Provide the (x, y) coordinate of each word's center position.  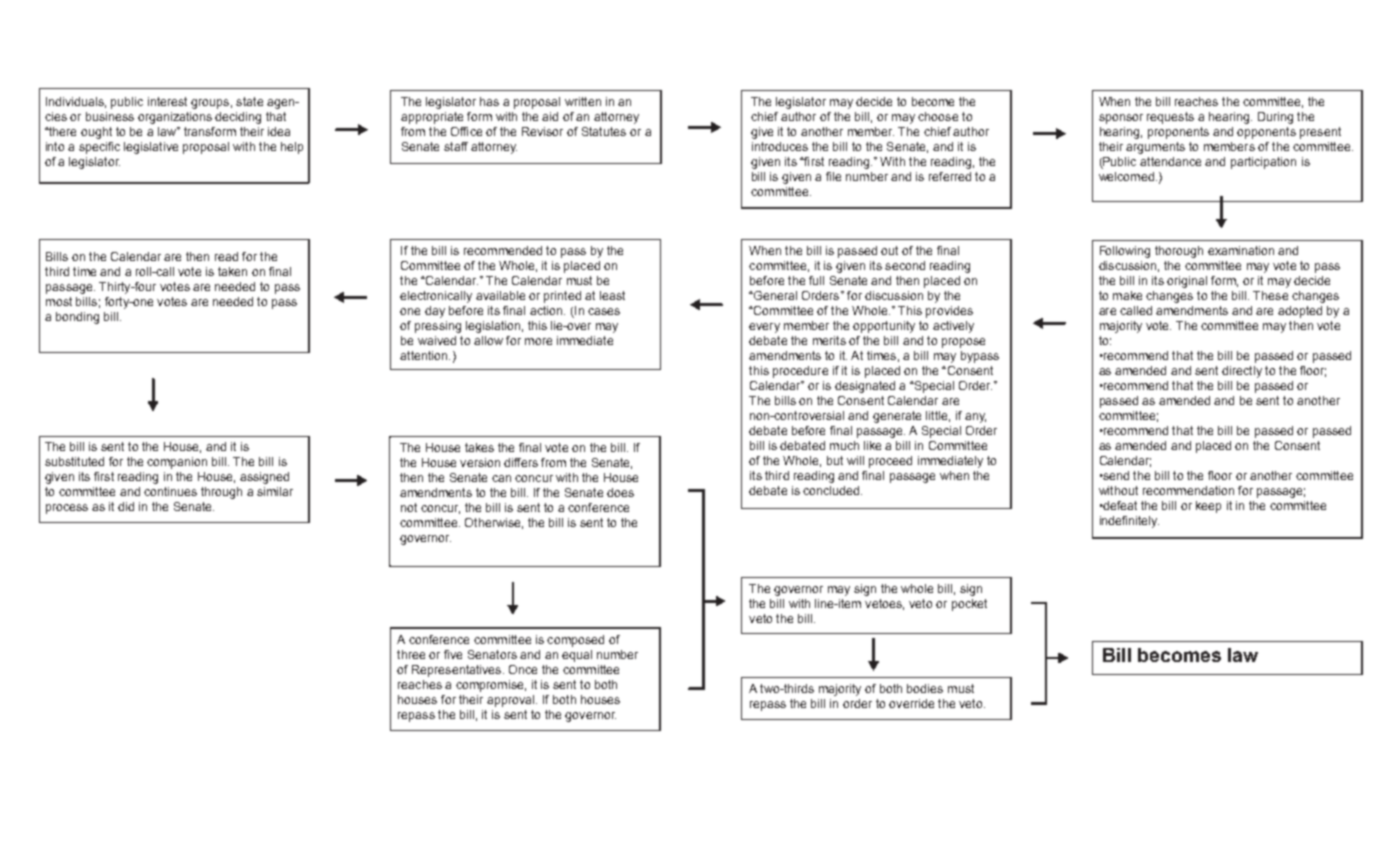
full (816, 280)
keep (1208, 507)
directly (1242, 372)
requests (1170, 118)
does (620, 492)
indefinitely (1129, 522)
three (411, 654)
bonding (77, 318)
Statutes (604, 131)
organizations (175, 118)
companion (177, 463)
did (126, 506)
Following (1125, 252)
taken (232, 271)
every (764, 328)
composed (575, 641)
